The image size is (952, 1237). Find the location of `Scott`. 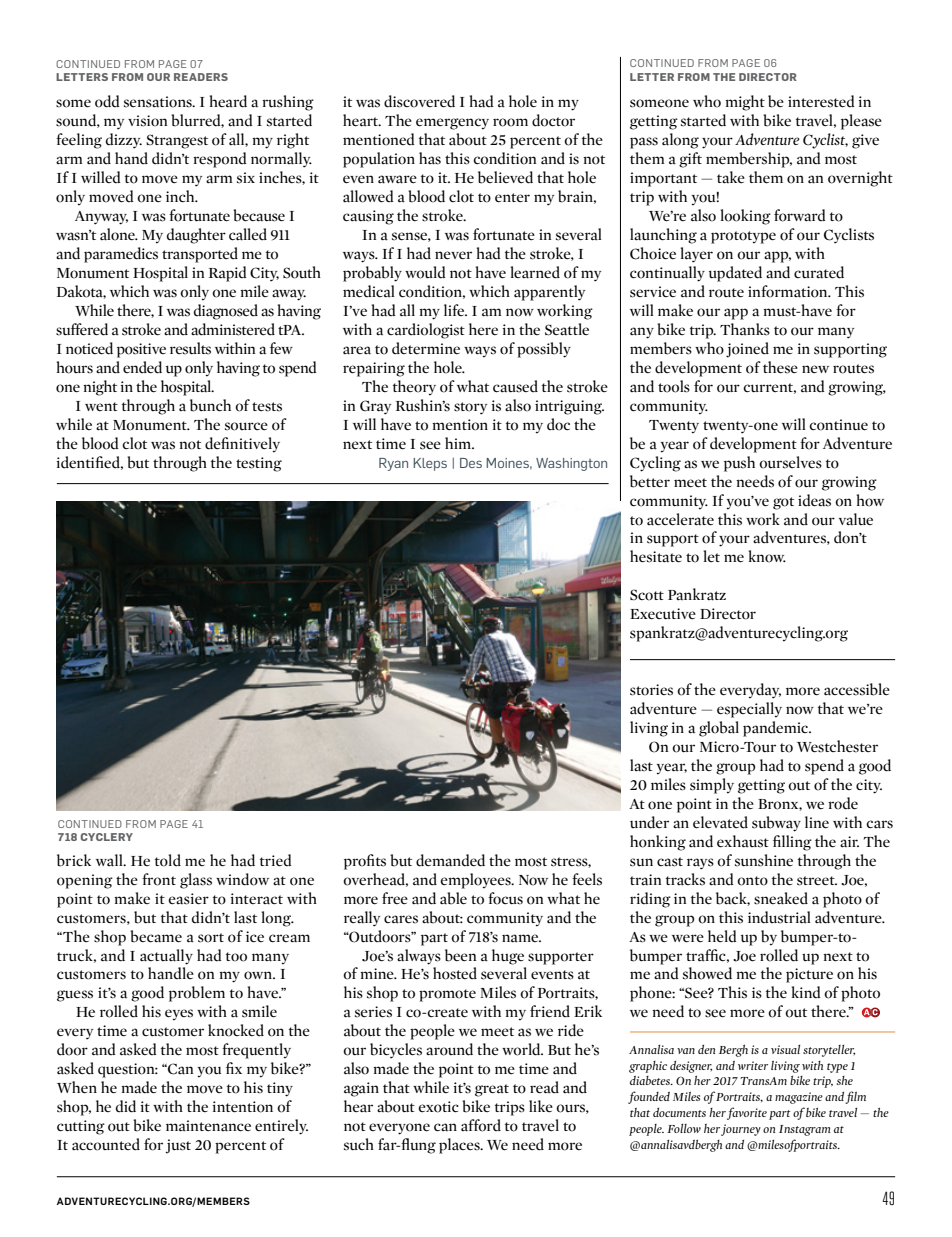

Scott is located at coordinates (647, 595).
